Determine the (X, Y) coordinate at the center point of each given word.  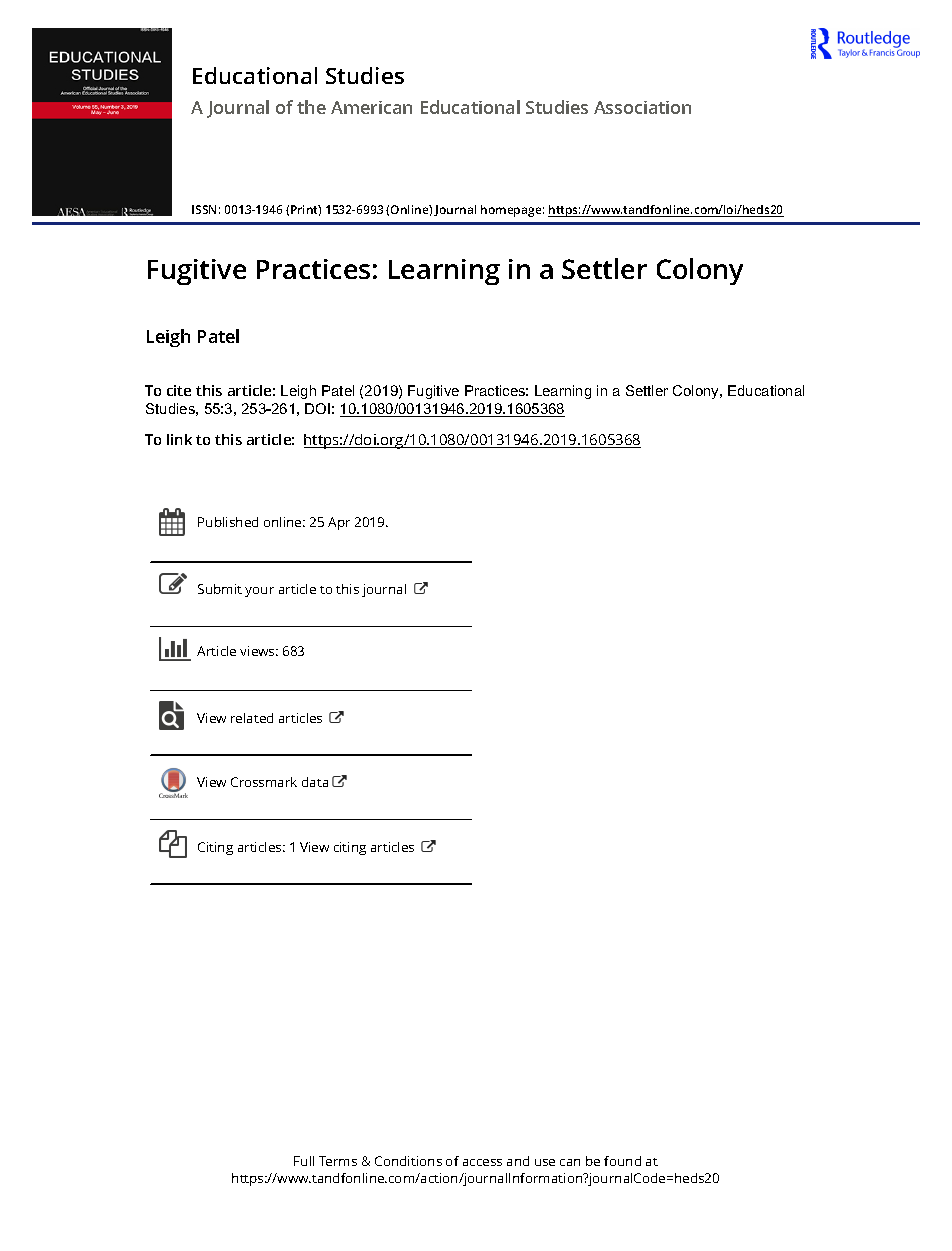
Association (642, 107)
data (315, 782)
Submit (220, 589)
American (371, 107)
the (311, 107)
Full (304, 1161)
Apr (339, 523)
